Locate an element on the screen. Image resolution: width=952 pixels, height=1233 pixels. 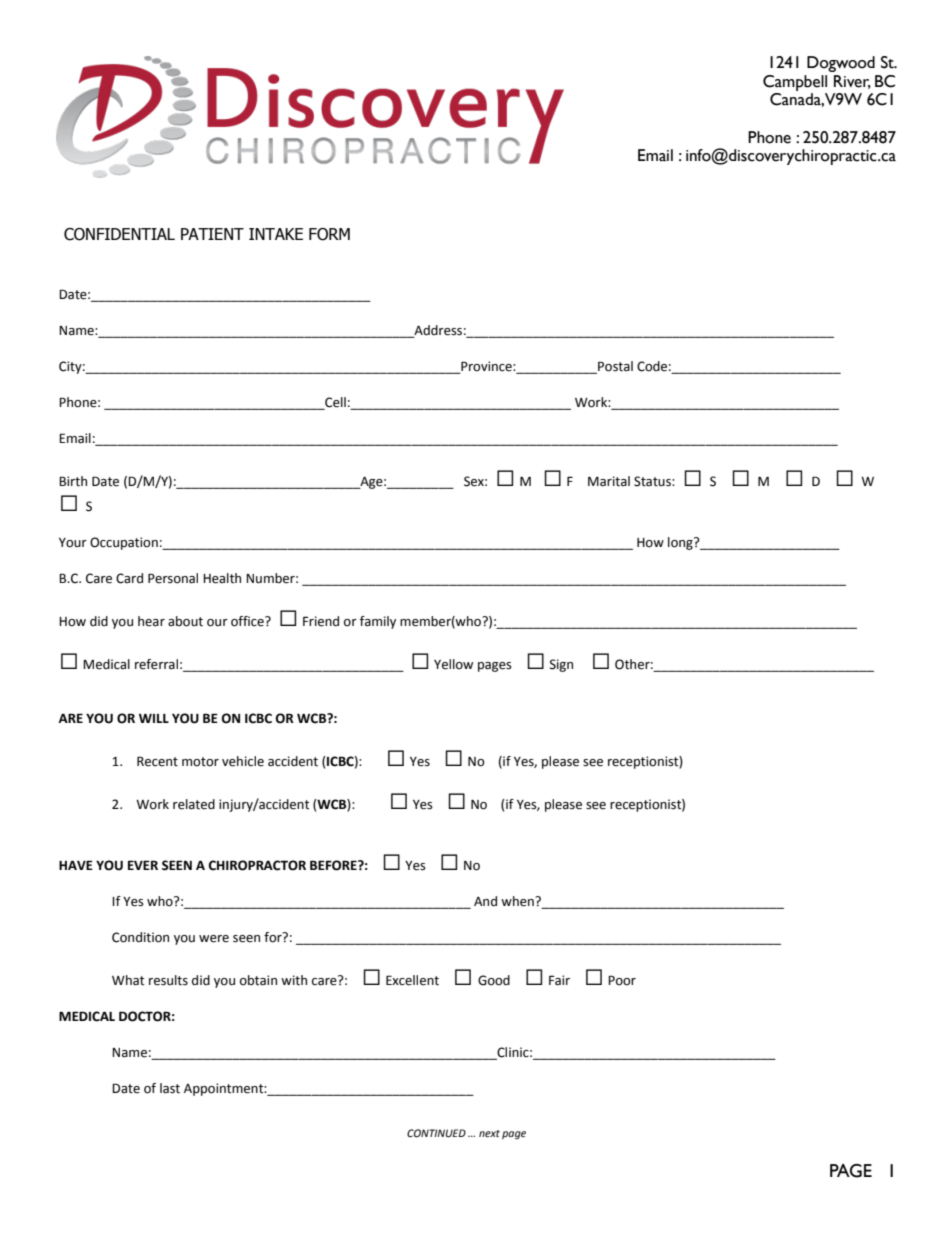
Sign is located at coordinates (561, 665).
